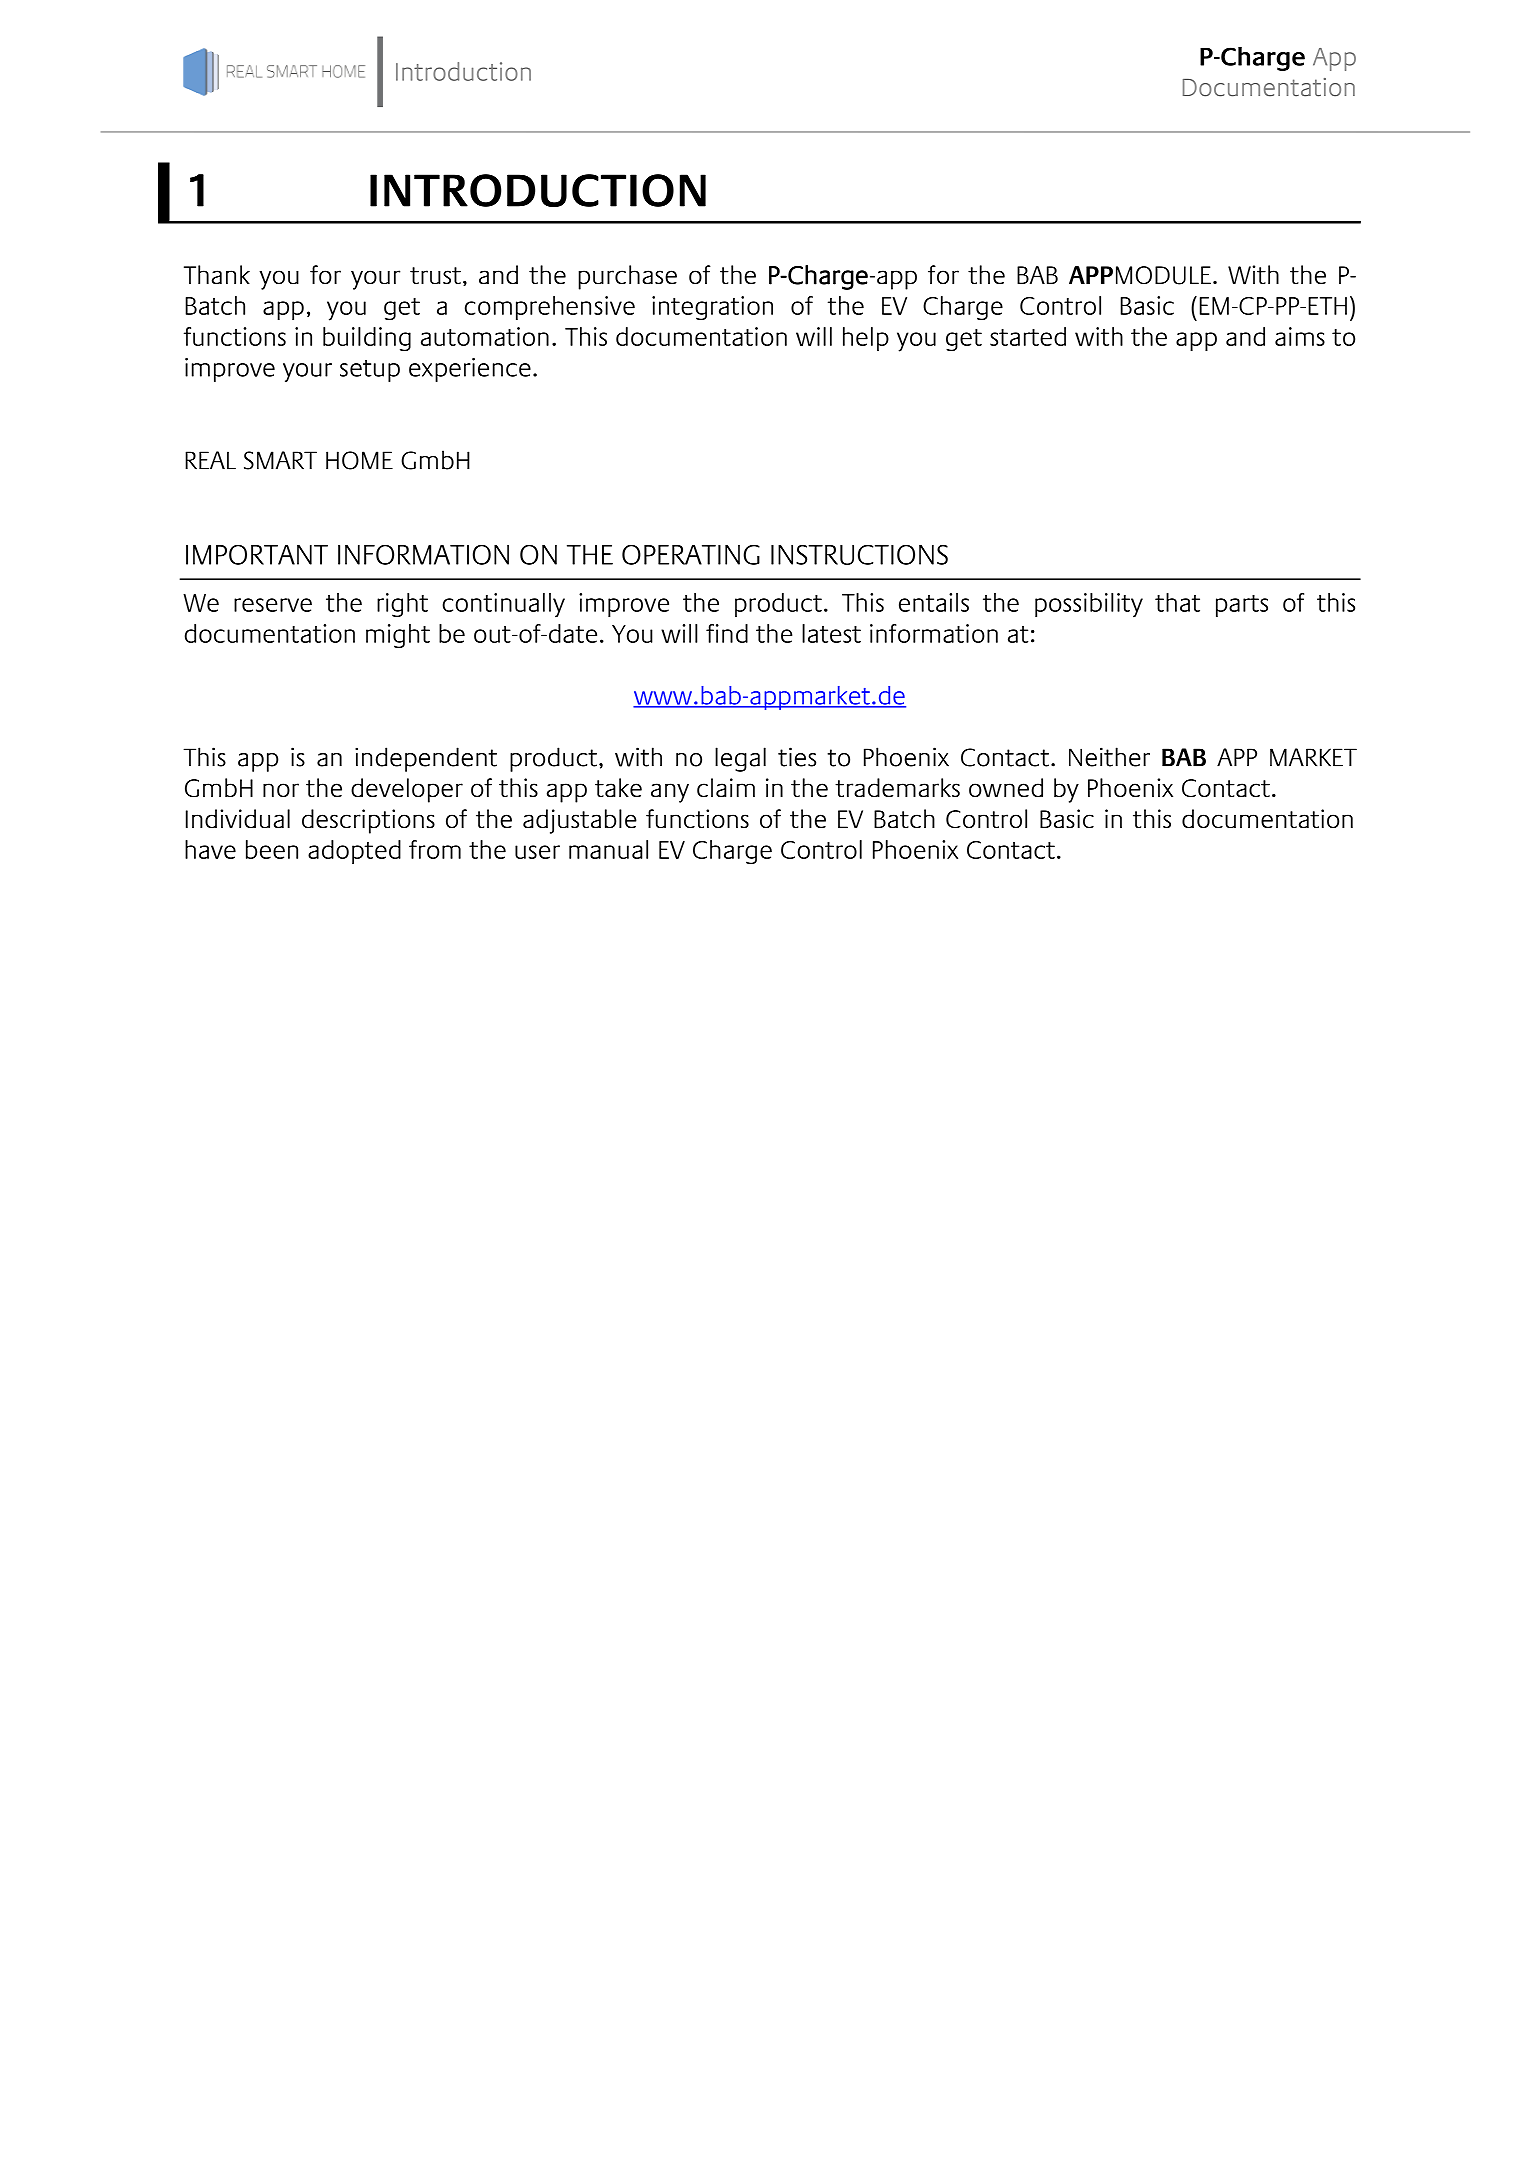 The image size is (1540, 2177). What do you see at coordinates (1177, 602) in the screenshot?
I see `that` at bounding box center [1177, 602].
